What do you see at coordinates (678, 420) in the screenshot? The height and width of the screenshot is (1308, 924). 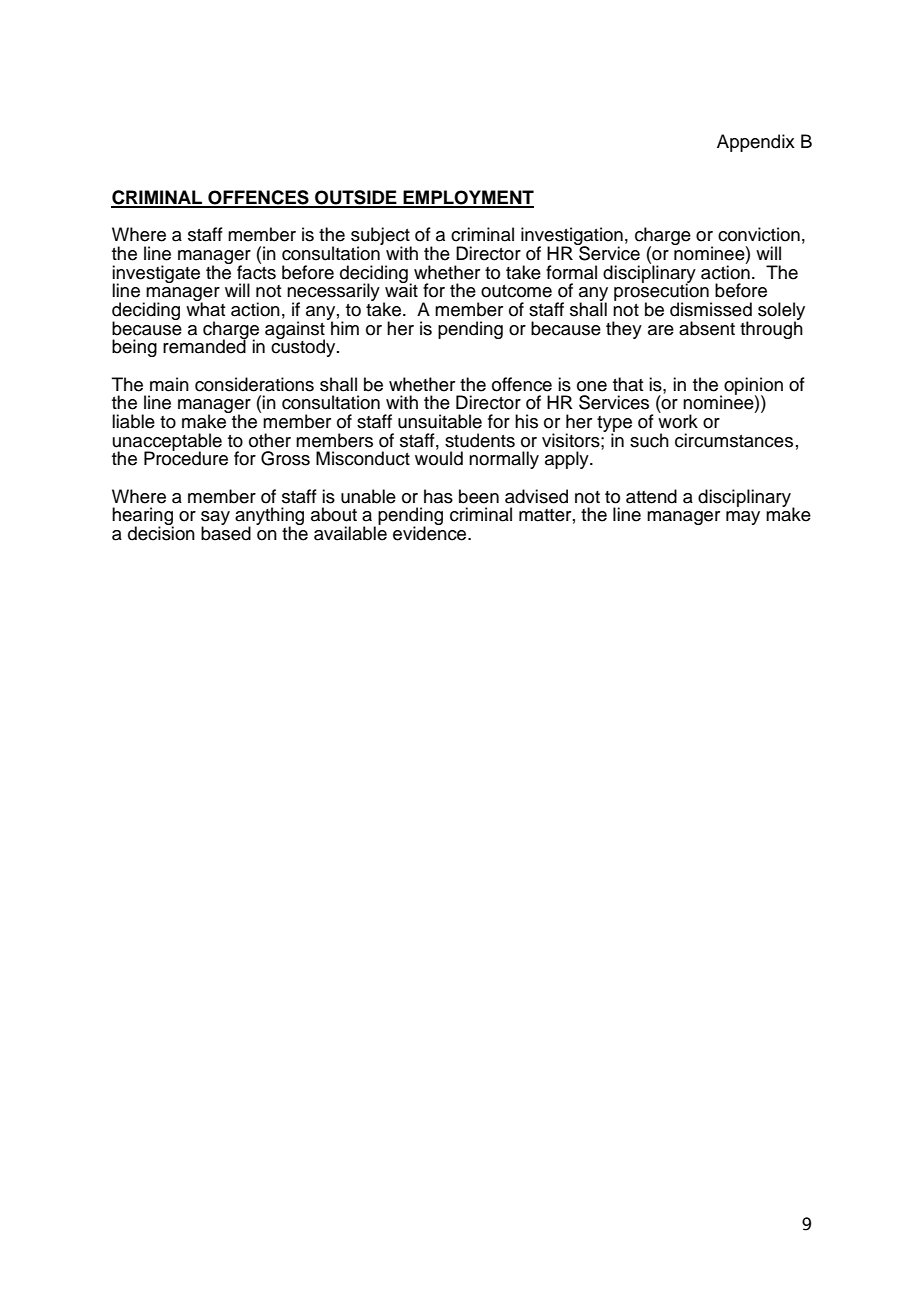 I see `work` at bounding box center [678, 420].
